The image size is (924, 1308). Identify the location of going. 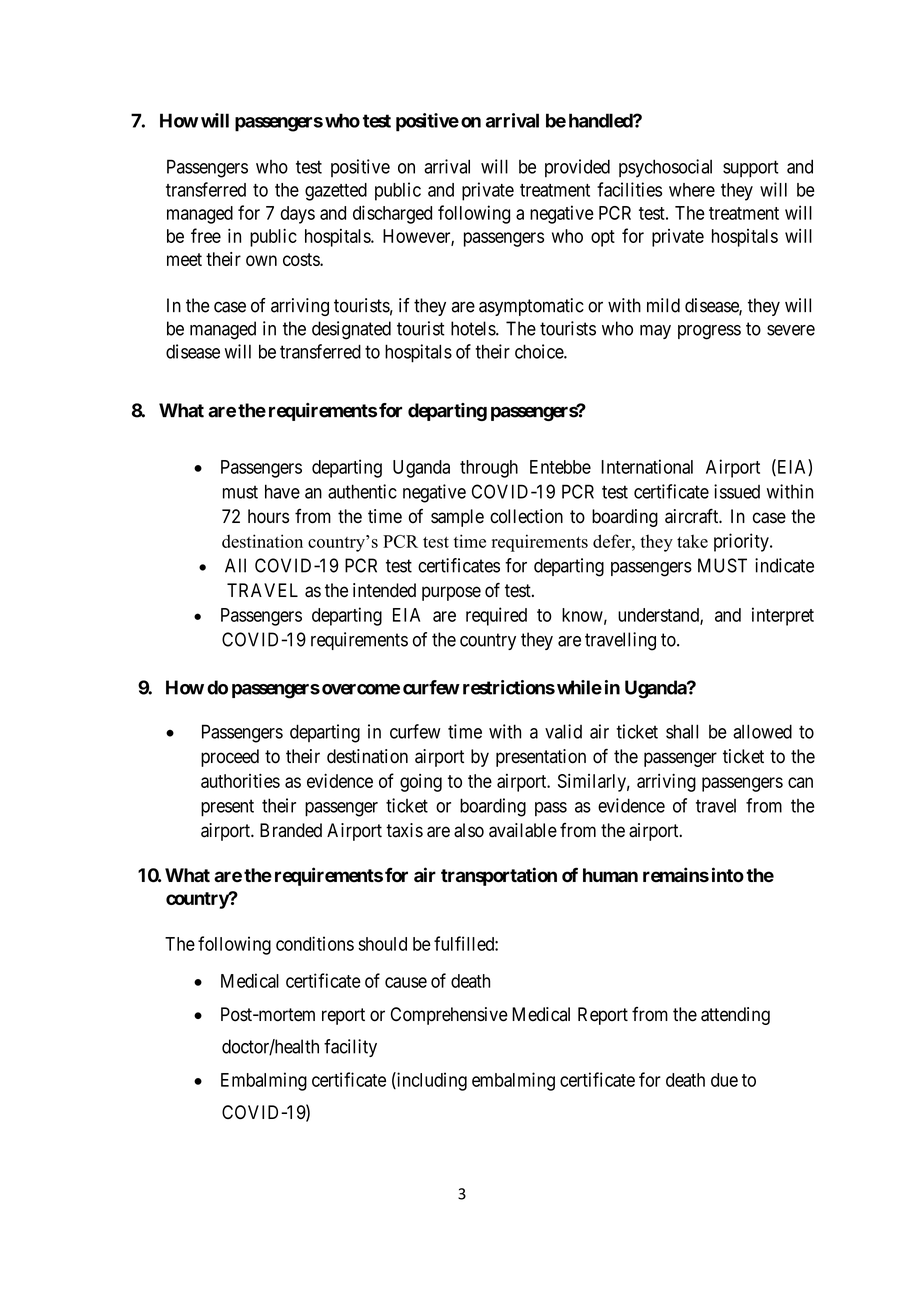
(421, 783).
